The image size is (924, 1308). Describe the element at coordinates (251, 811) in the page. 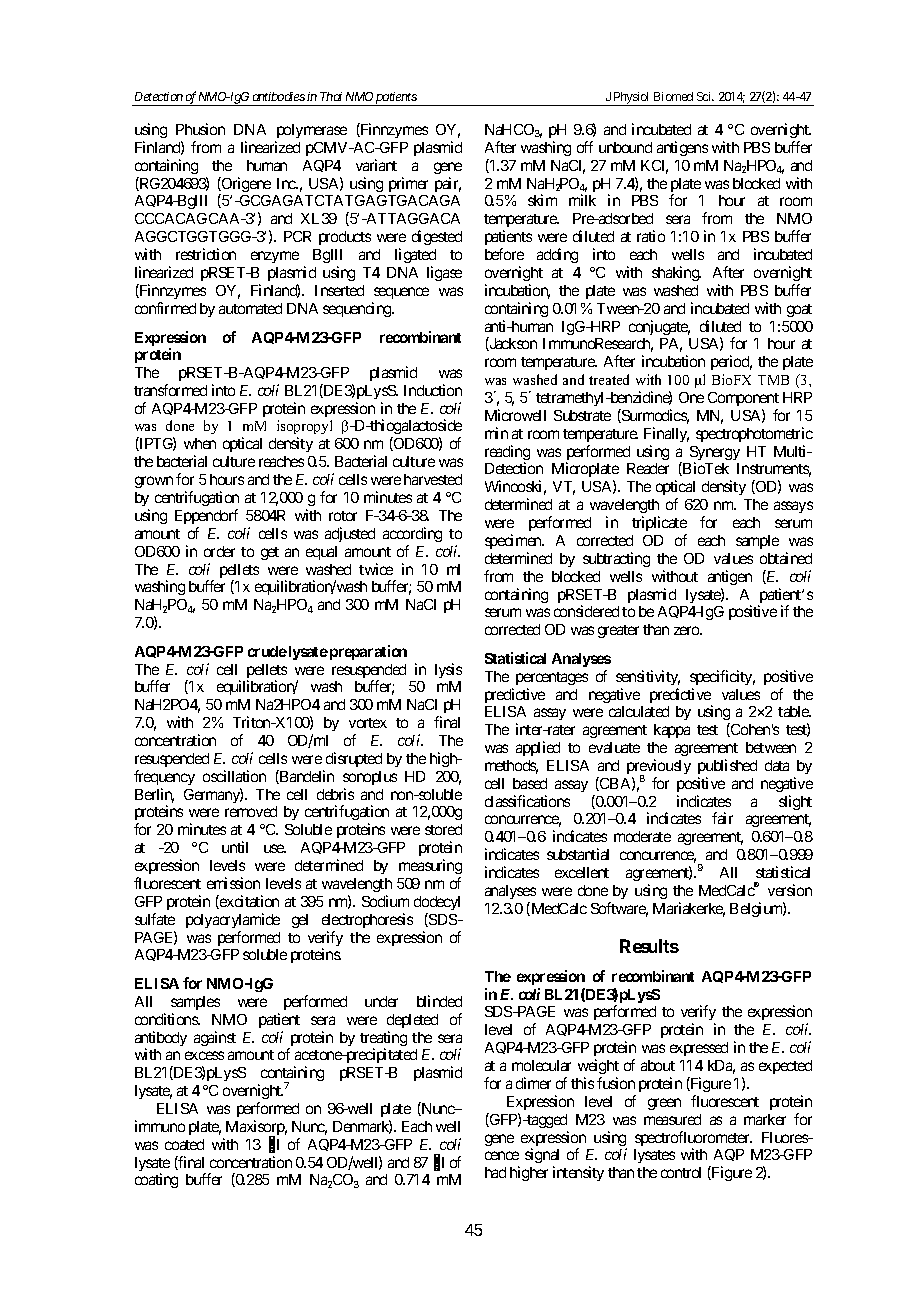

I see `removed` at that location.
